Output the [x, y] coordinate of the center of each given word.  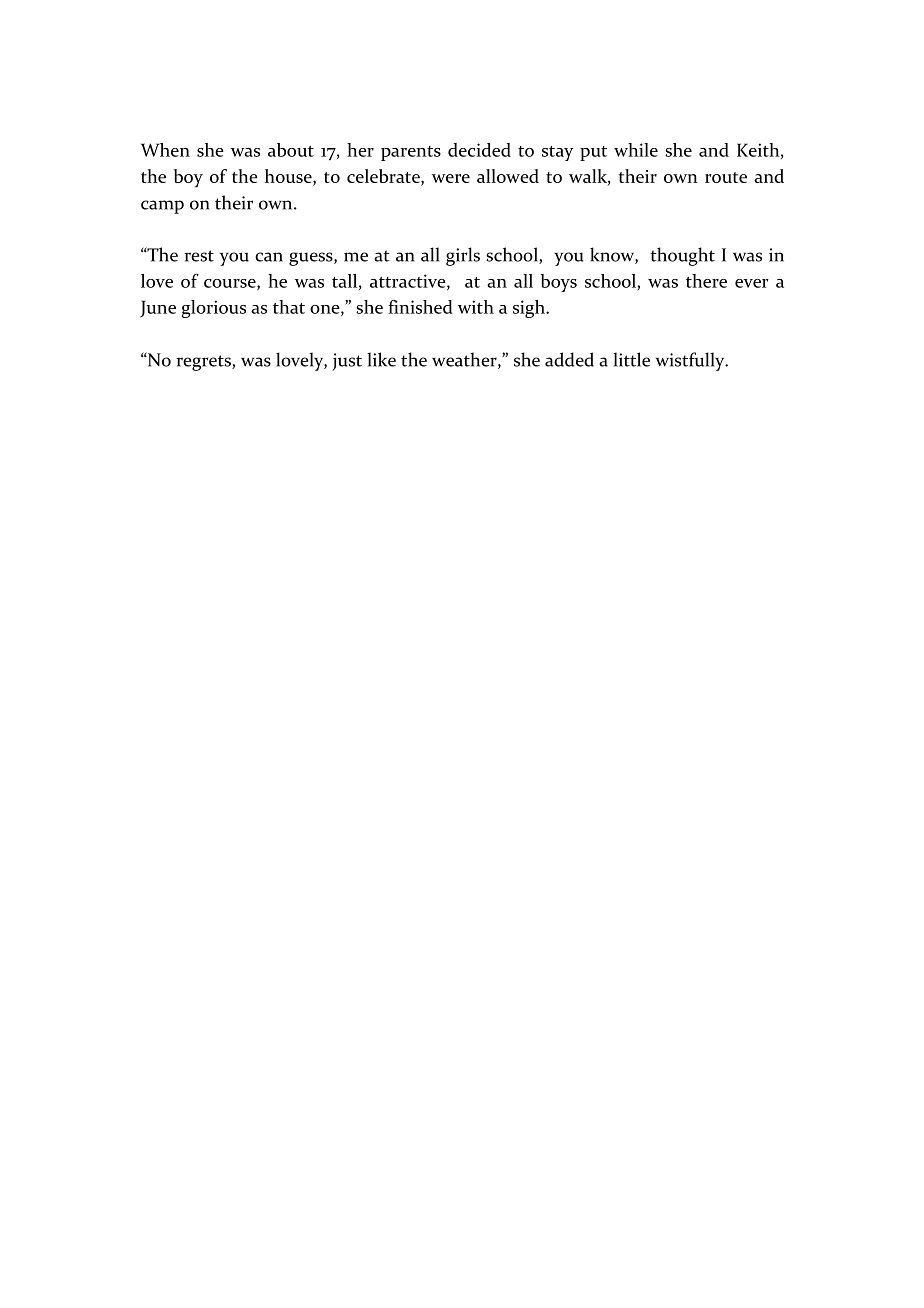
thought [682, 256]
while [636, 150]
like [381, 359]
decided [479, 150]
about [291, 150]
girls [463, 256]
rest [199, 256]
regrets [205, 363]
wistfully [691, 361]
